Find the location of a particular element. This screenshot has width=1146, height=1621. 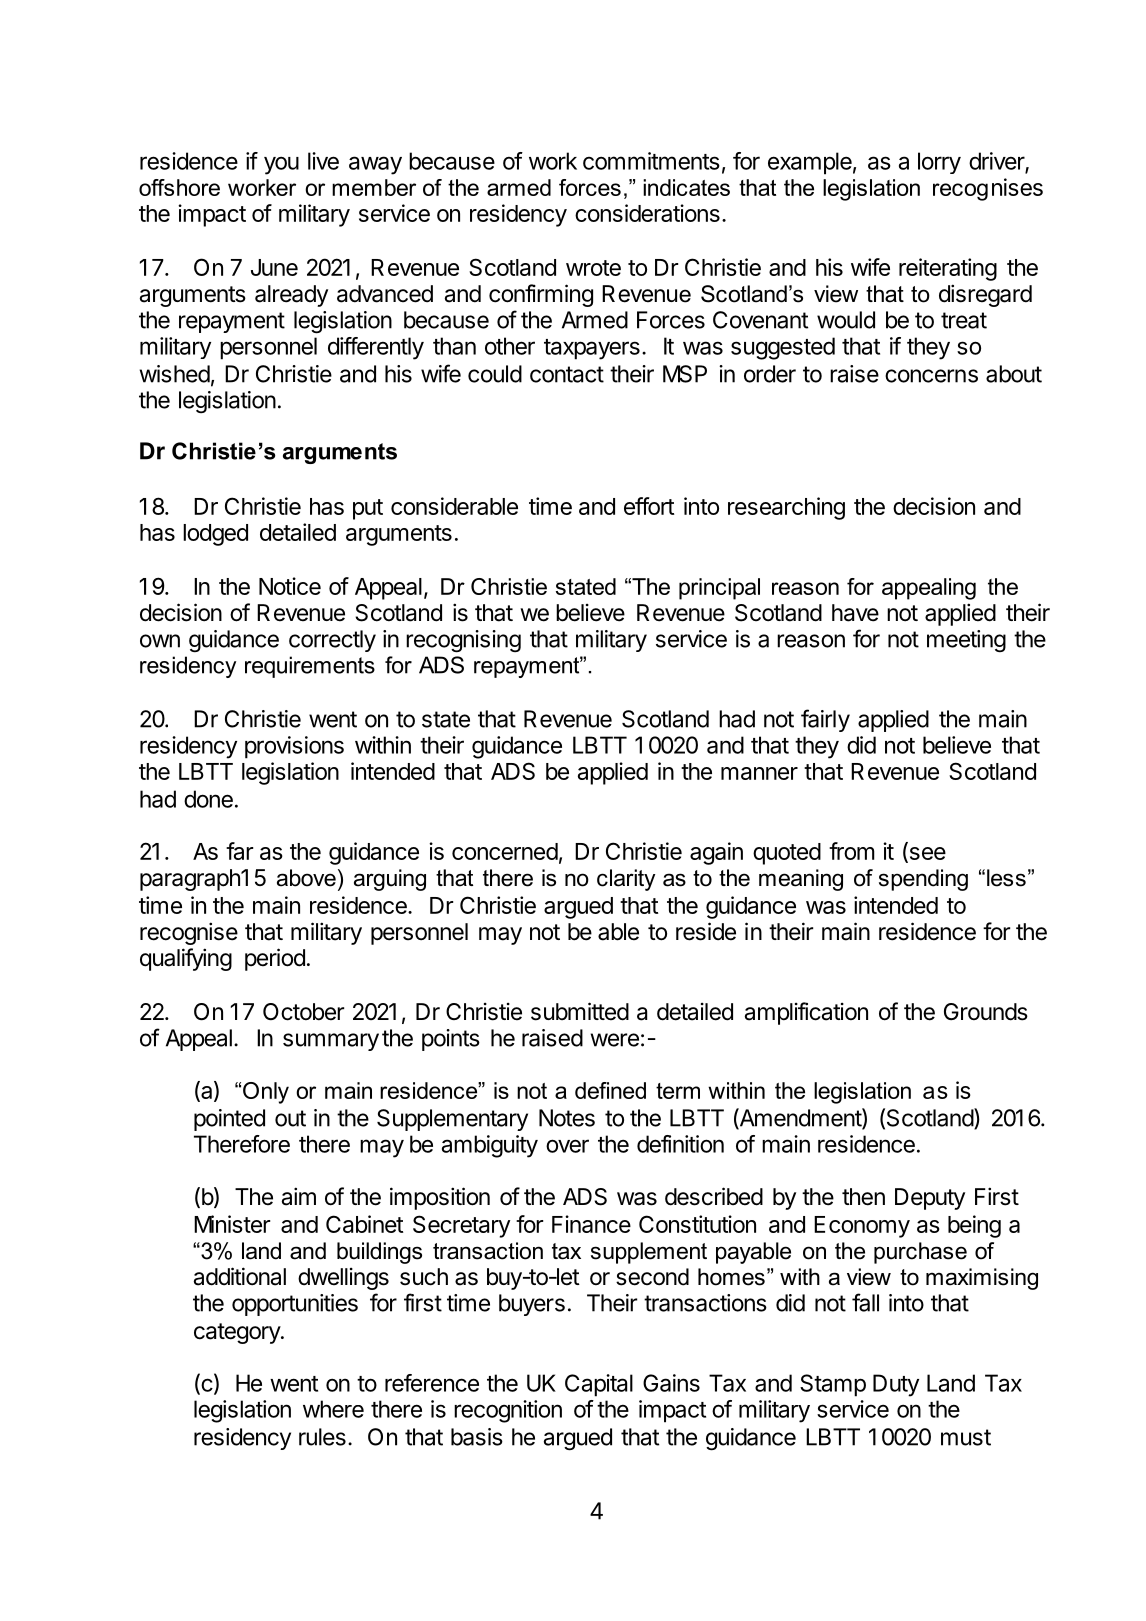

where is located at coordinates (333, 1409).
